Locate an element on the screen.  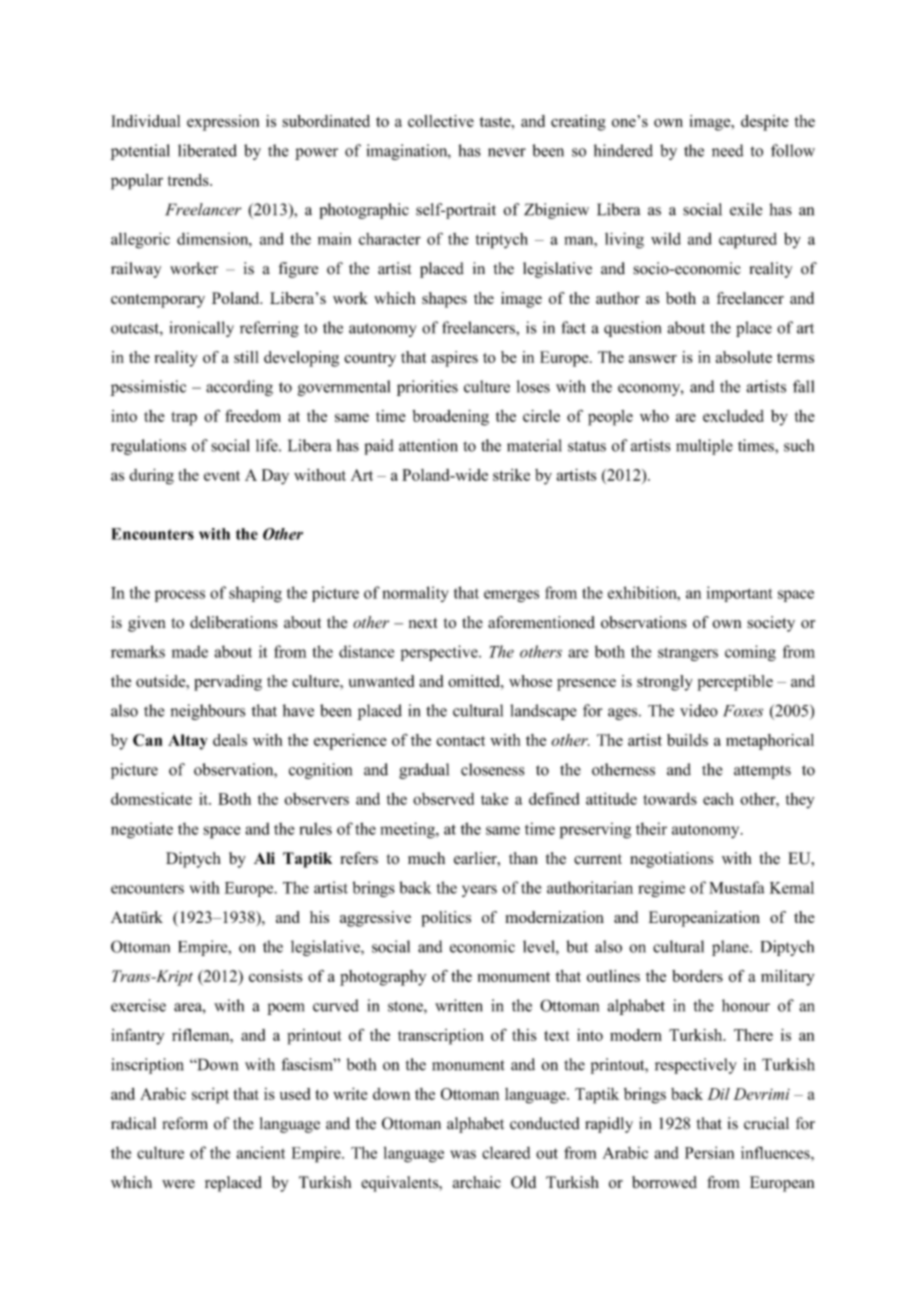
expression is located at coordinates (223, 123).
